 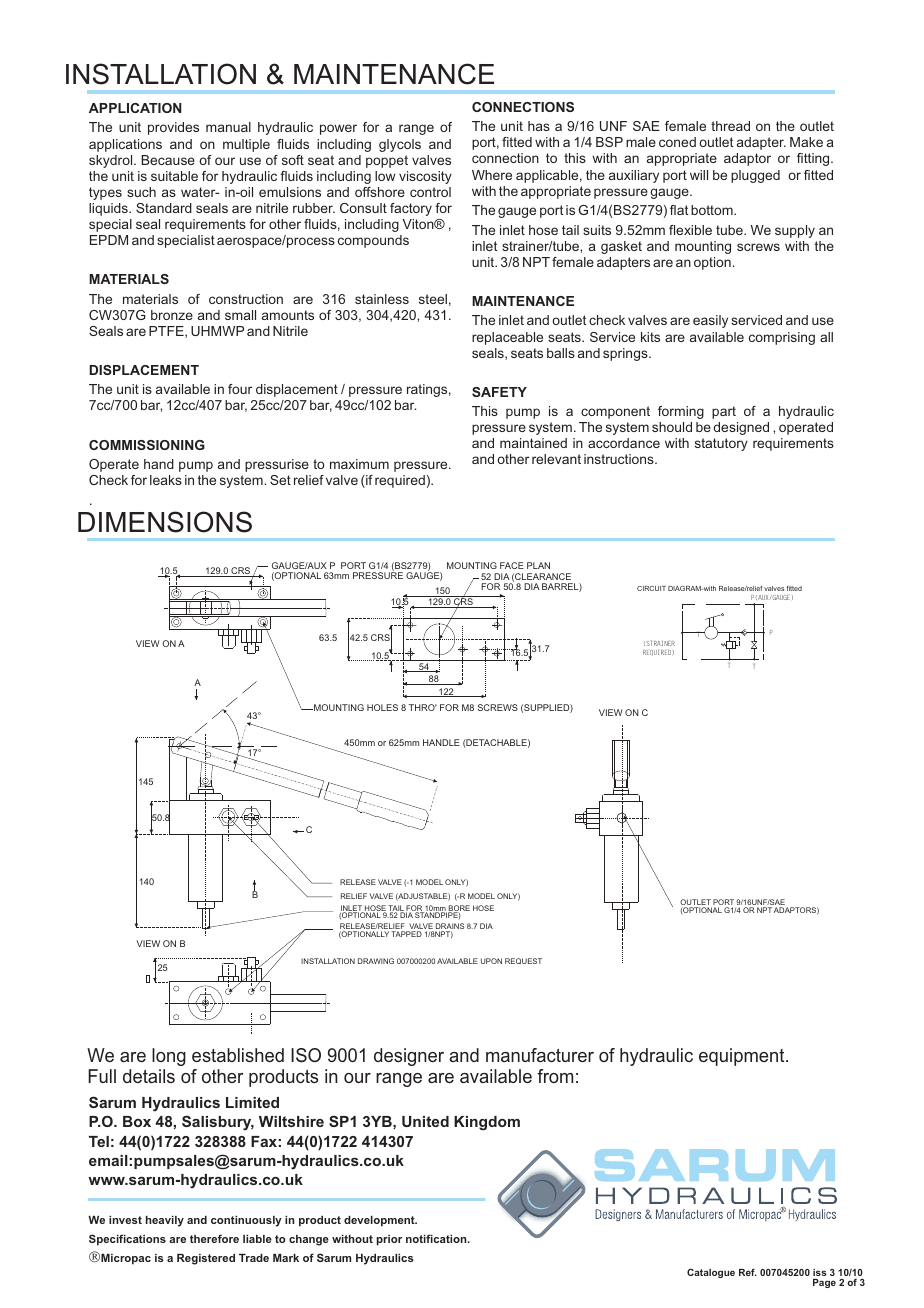 What do you see at coordinates (169, 1057) in the screenshot?
I see `long` at bounding box center [169, 1057].
